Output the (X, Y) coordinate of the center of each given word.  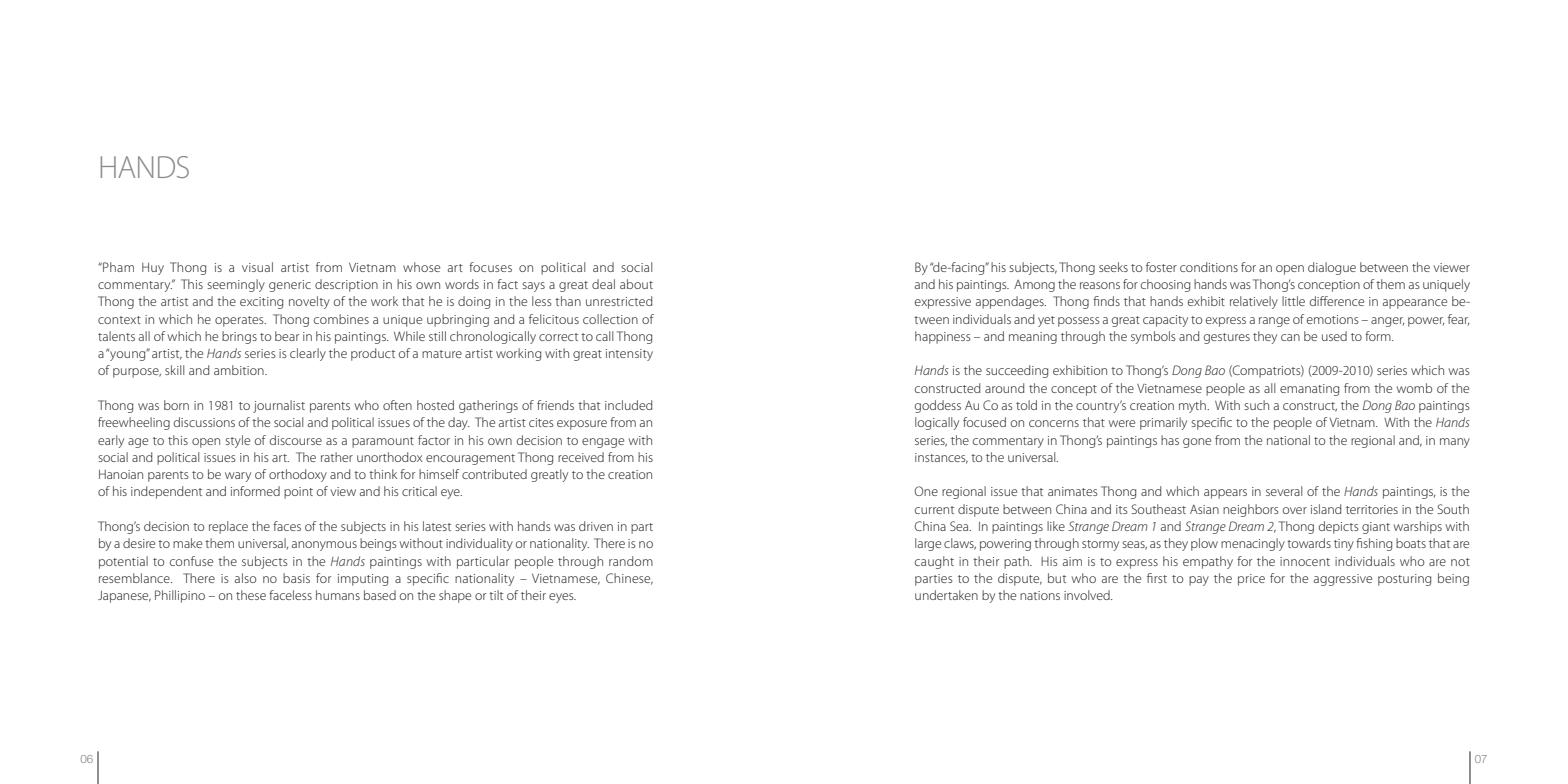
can (1290, 337)
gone (1197, 443)
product (373, 354)
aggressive (1343, 580)
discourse (296, 440)
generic (290, 286)
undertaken (946, 595)
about (636, 284)
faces (287, 526)
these (251, 595)
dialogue (1332, 268)
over (1295, 510)
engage (603, 443)
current (934, 510)
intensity (629, 355)
